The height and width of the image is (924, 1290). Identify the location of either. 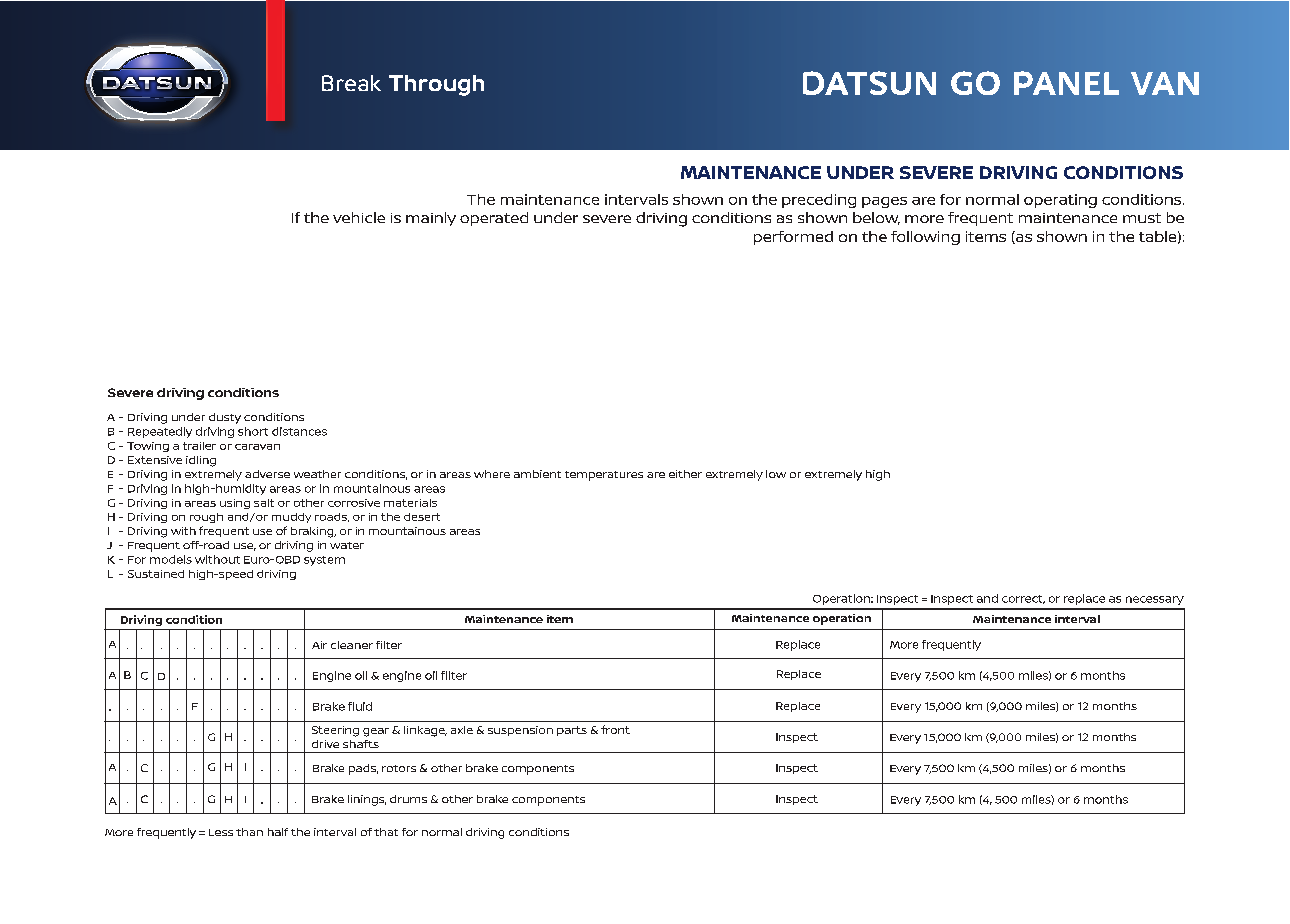
(685, 474).
